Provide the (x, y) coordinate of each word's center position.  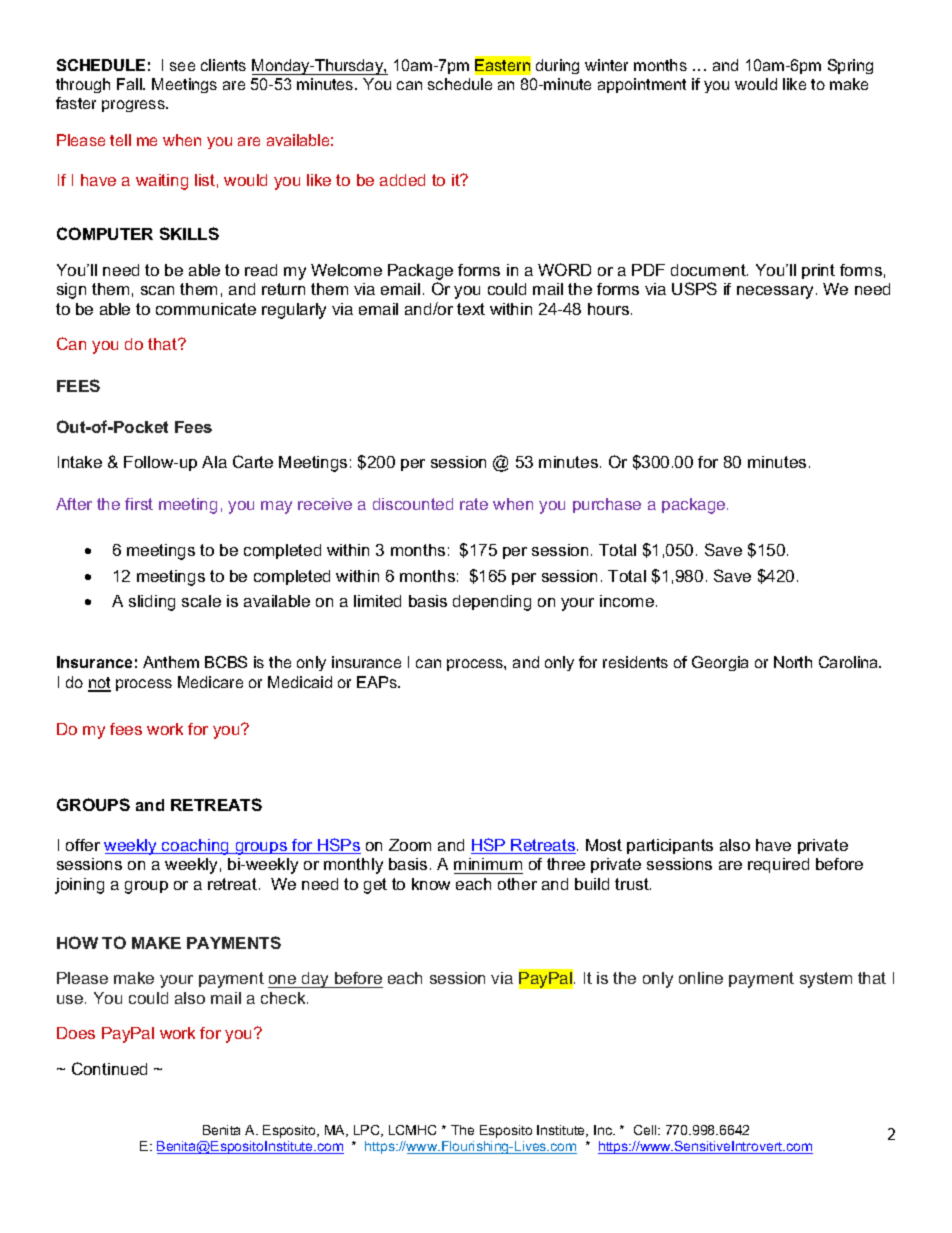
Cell (646, 1130)
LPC (368, 1131)
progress (134, 106)
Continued (109, 1068)
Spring (850, 66)
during (557, 66)
